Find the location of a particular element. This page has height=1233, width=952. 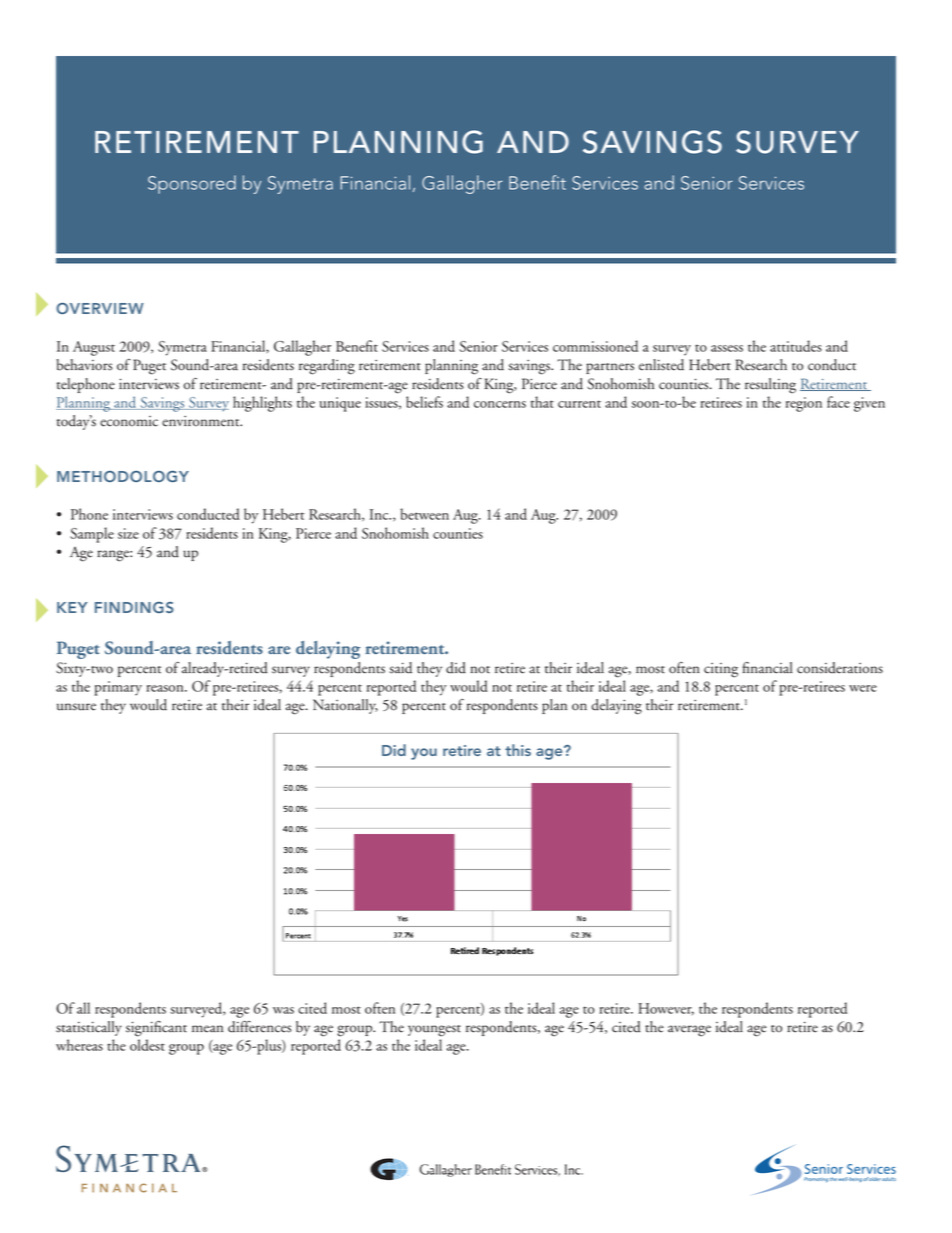

significant is located at coordinates (156, 1029).
